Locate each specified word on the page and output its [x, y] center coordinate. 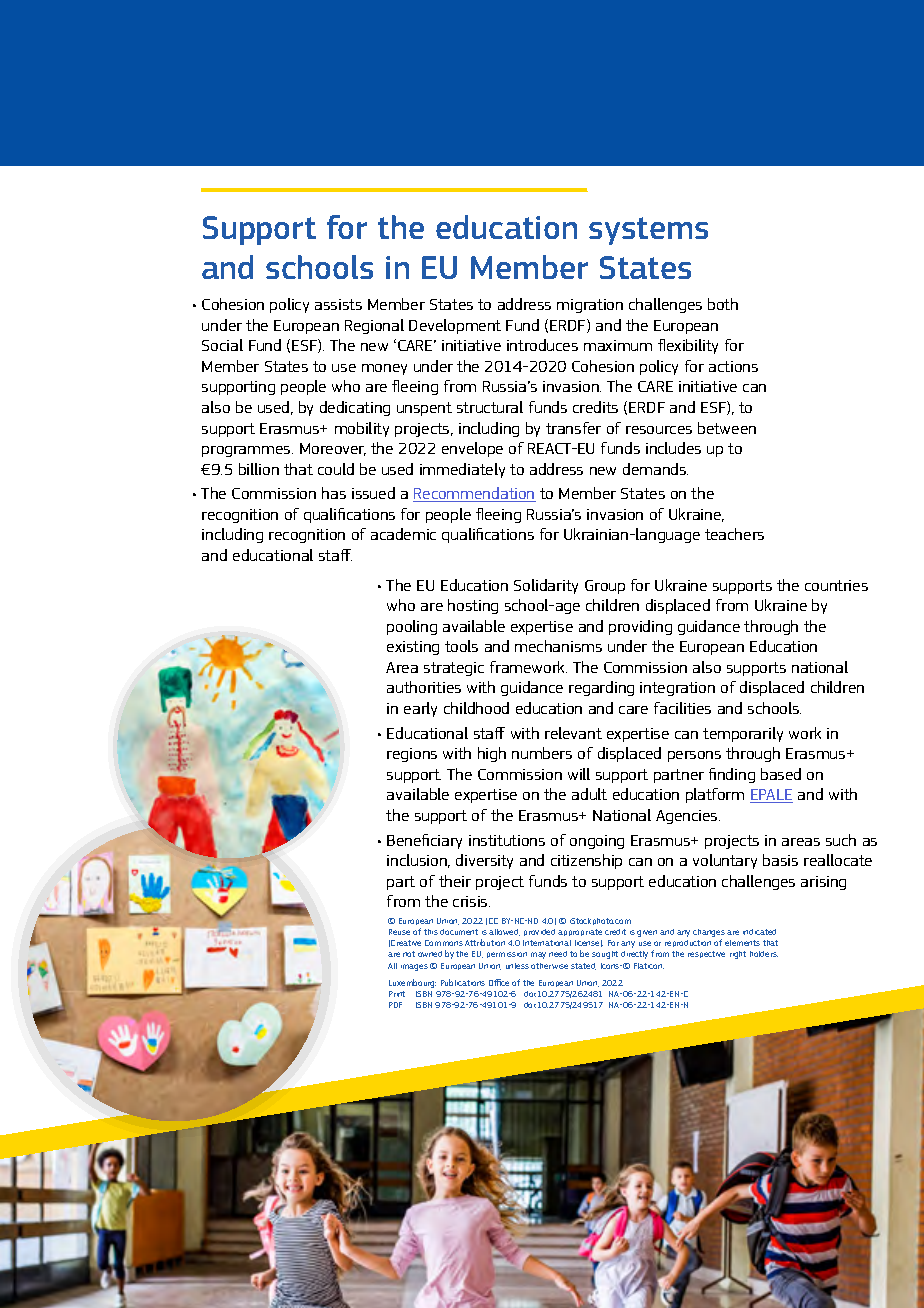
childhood [476, 708]
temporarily [743, 734]
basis [780, 860]
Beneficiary [424, 841]
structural [490, 407]
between [727, 428]
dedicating [355, 408]
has [334, 493]
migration [590, 306]
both [723, 304]
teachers [734, 534]
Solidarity [546, 586]
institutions [507, 840]
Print [397, 994]
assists [338, 304]
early [420, 709]
